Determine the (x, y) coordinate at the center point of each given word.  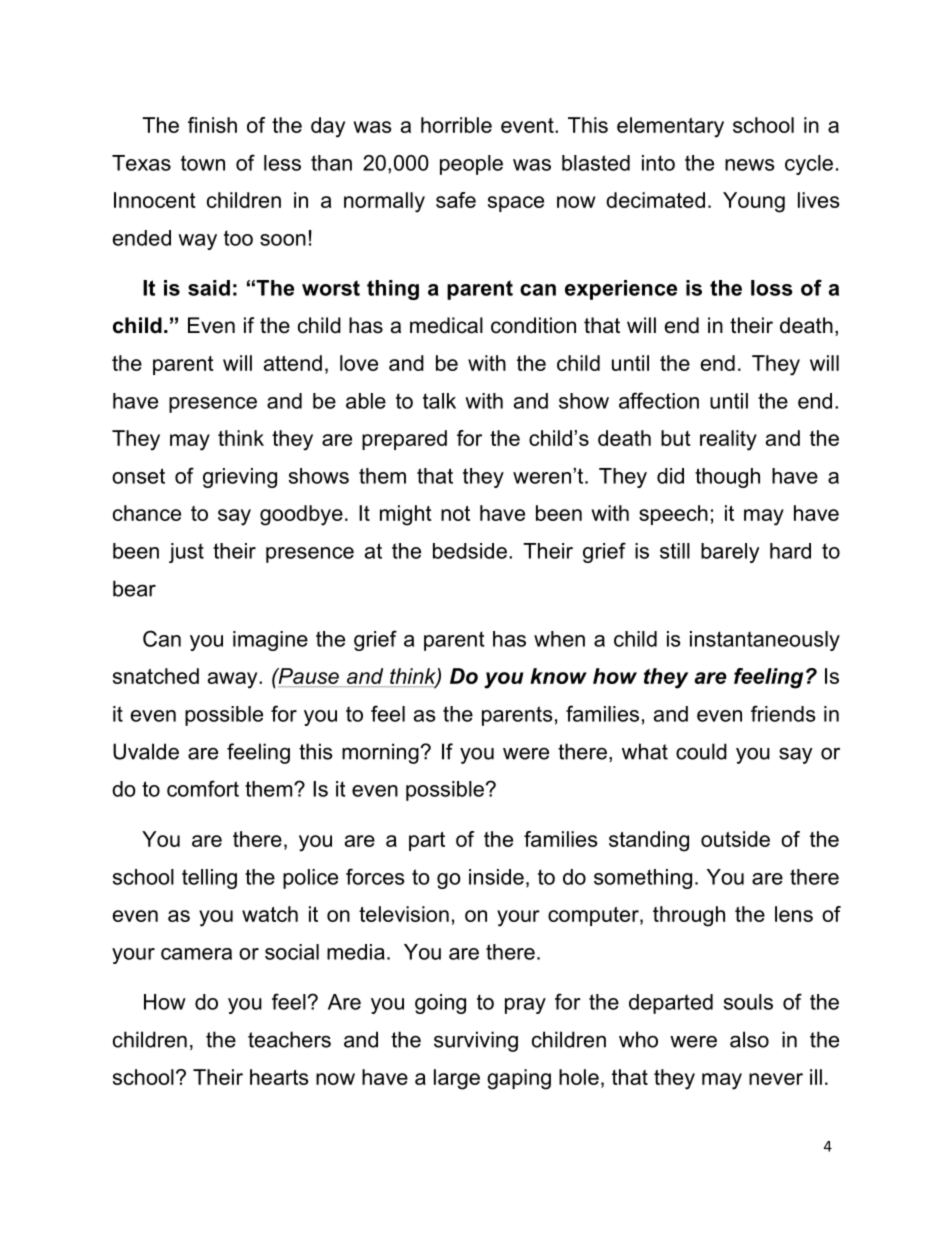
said (209, 288)
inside (496, 877)
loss (771, 288)
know (558, 676)
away (234, 680)
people (471, 165)
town (203, 163)
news (750, 165)
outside (735, 839)
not (455, 513)
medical (446, 325)
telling (209, 879)
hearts (279, 1077)
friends (783, 713)
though (727, 478)
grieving (240, 478)
